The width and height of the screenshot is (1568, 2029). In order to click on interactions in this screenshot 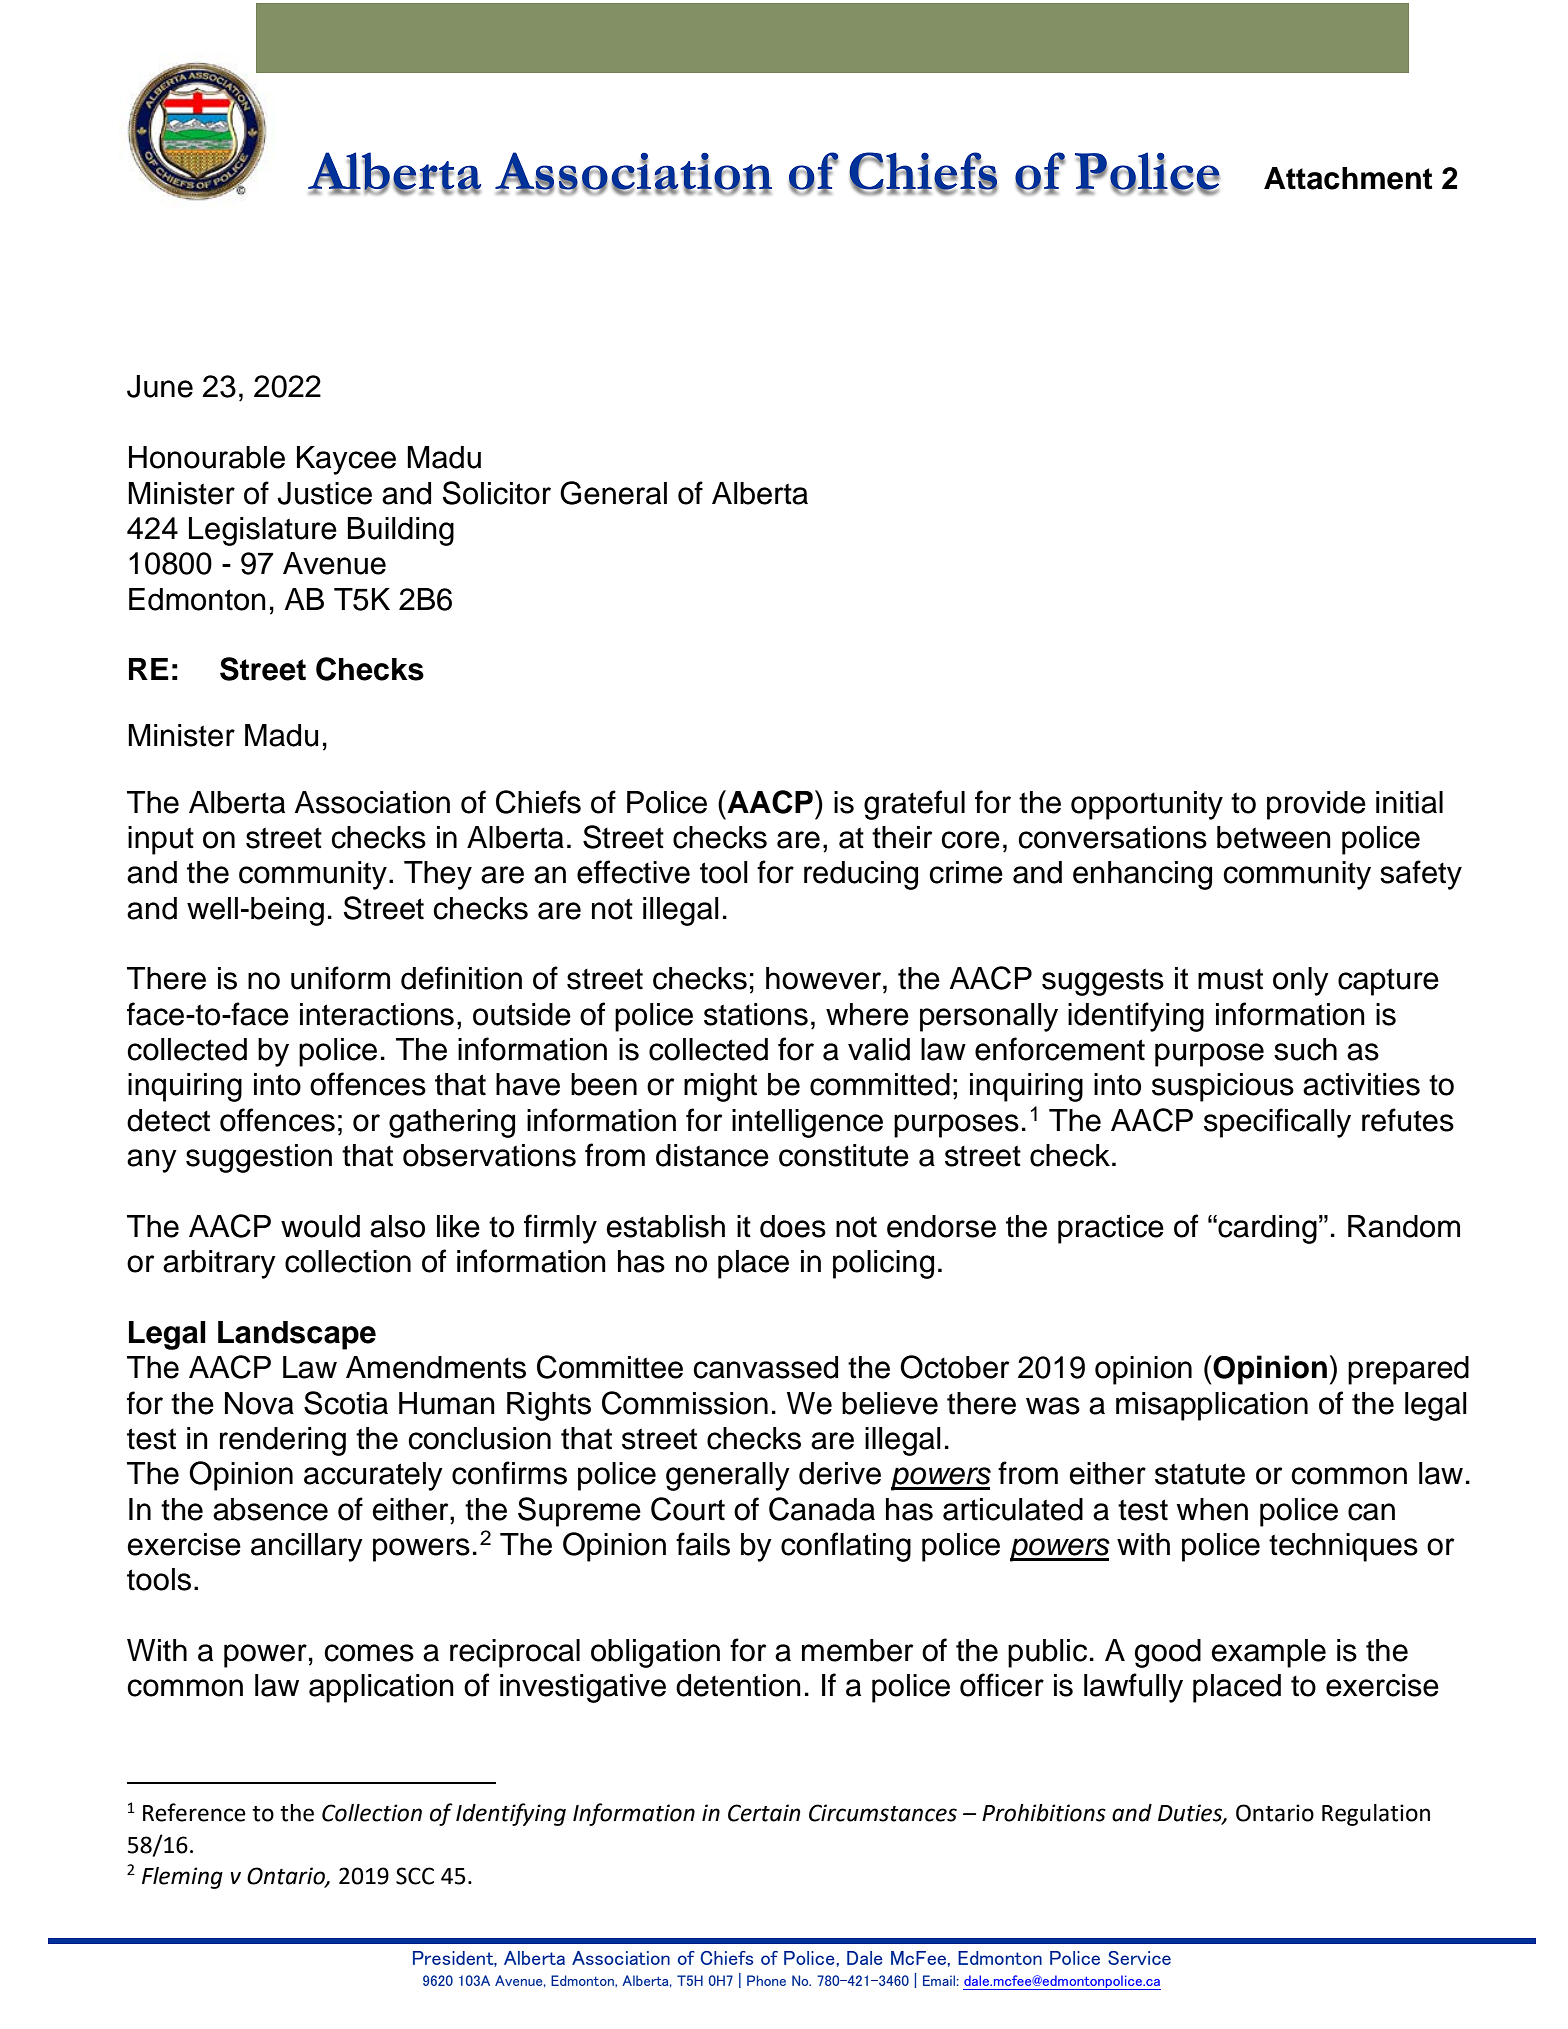, I will do `click(377, 1014)`.
